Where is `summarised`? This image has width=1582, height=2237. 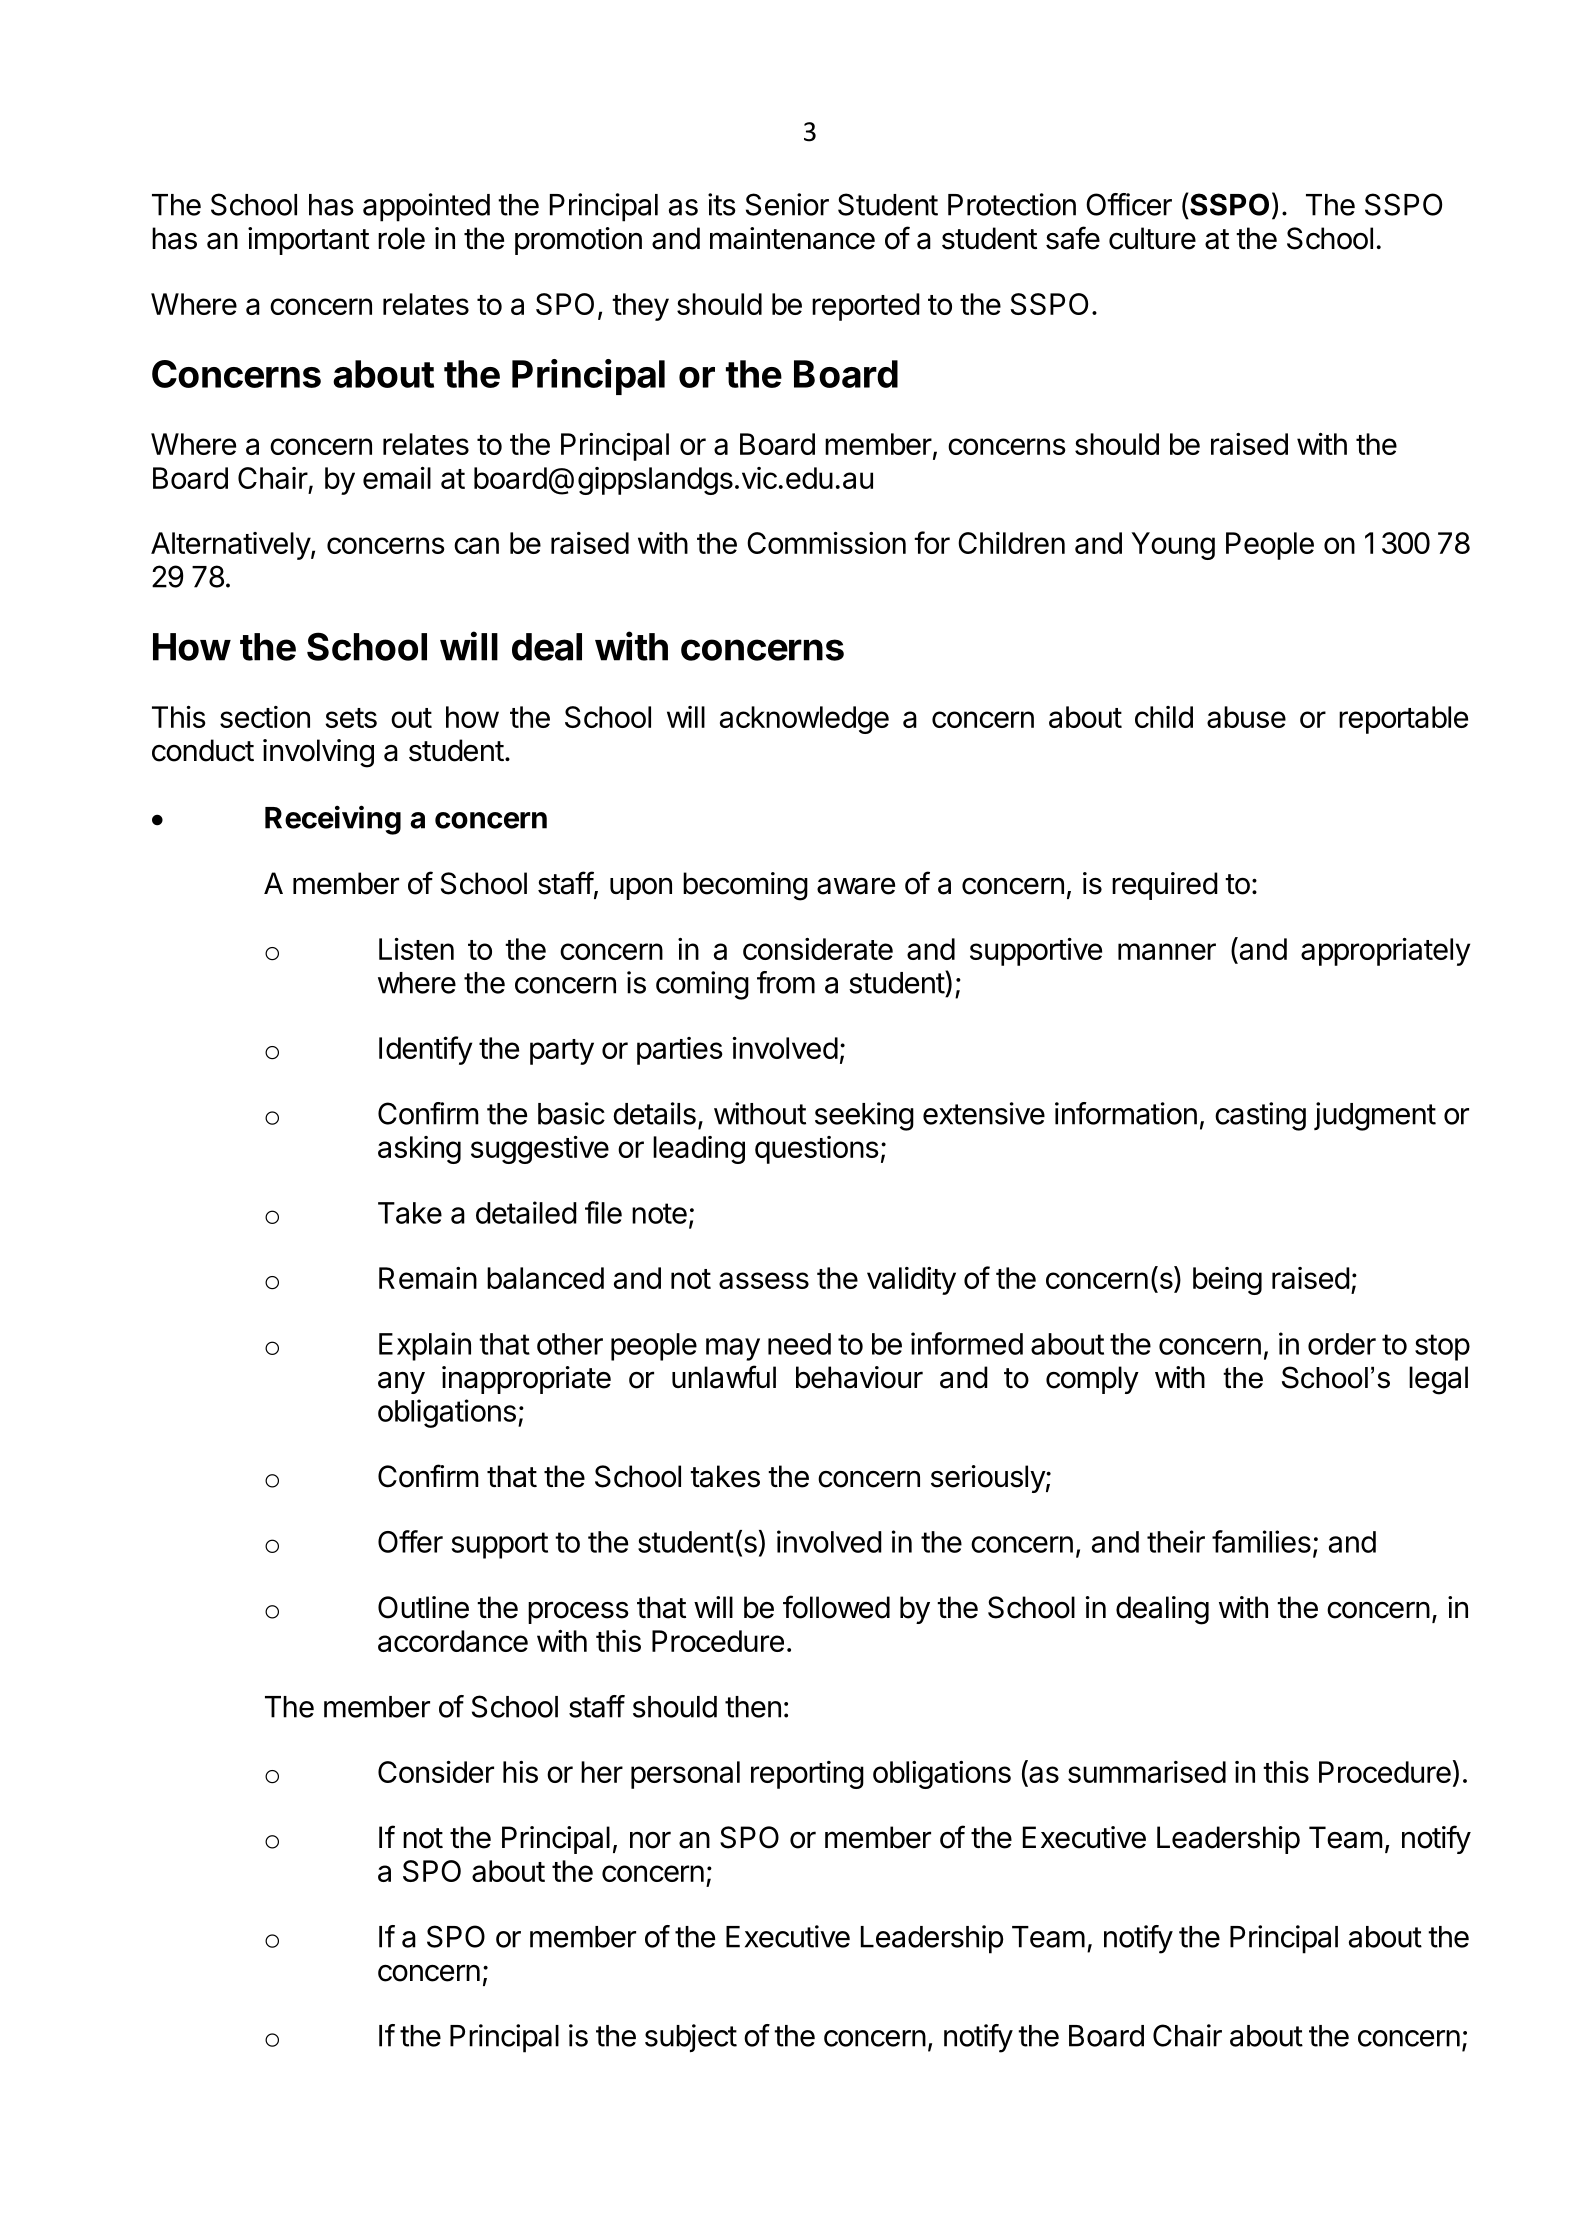
summarised is located at coordinates (1147, 1772).
